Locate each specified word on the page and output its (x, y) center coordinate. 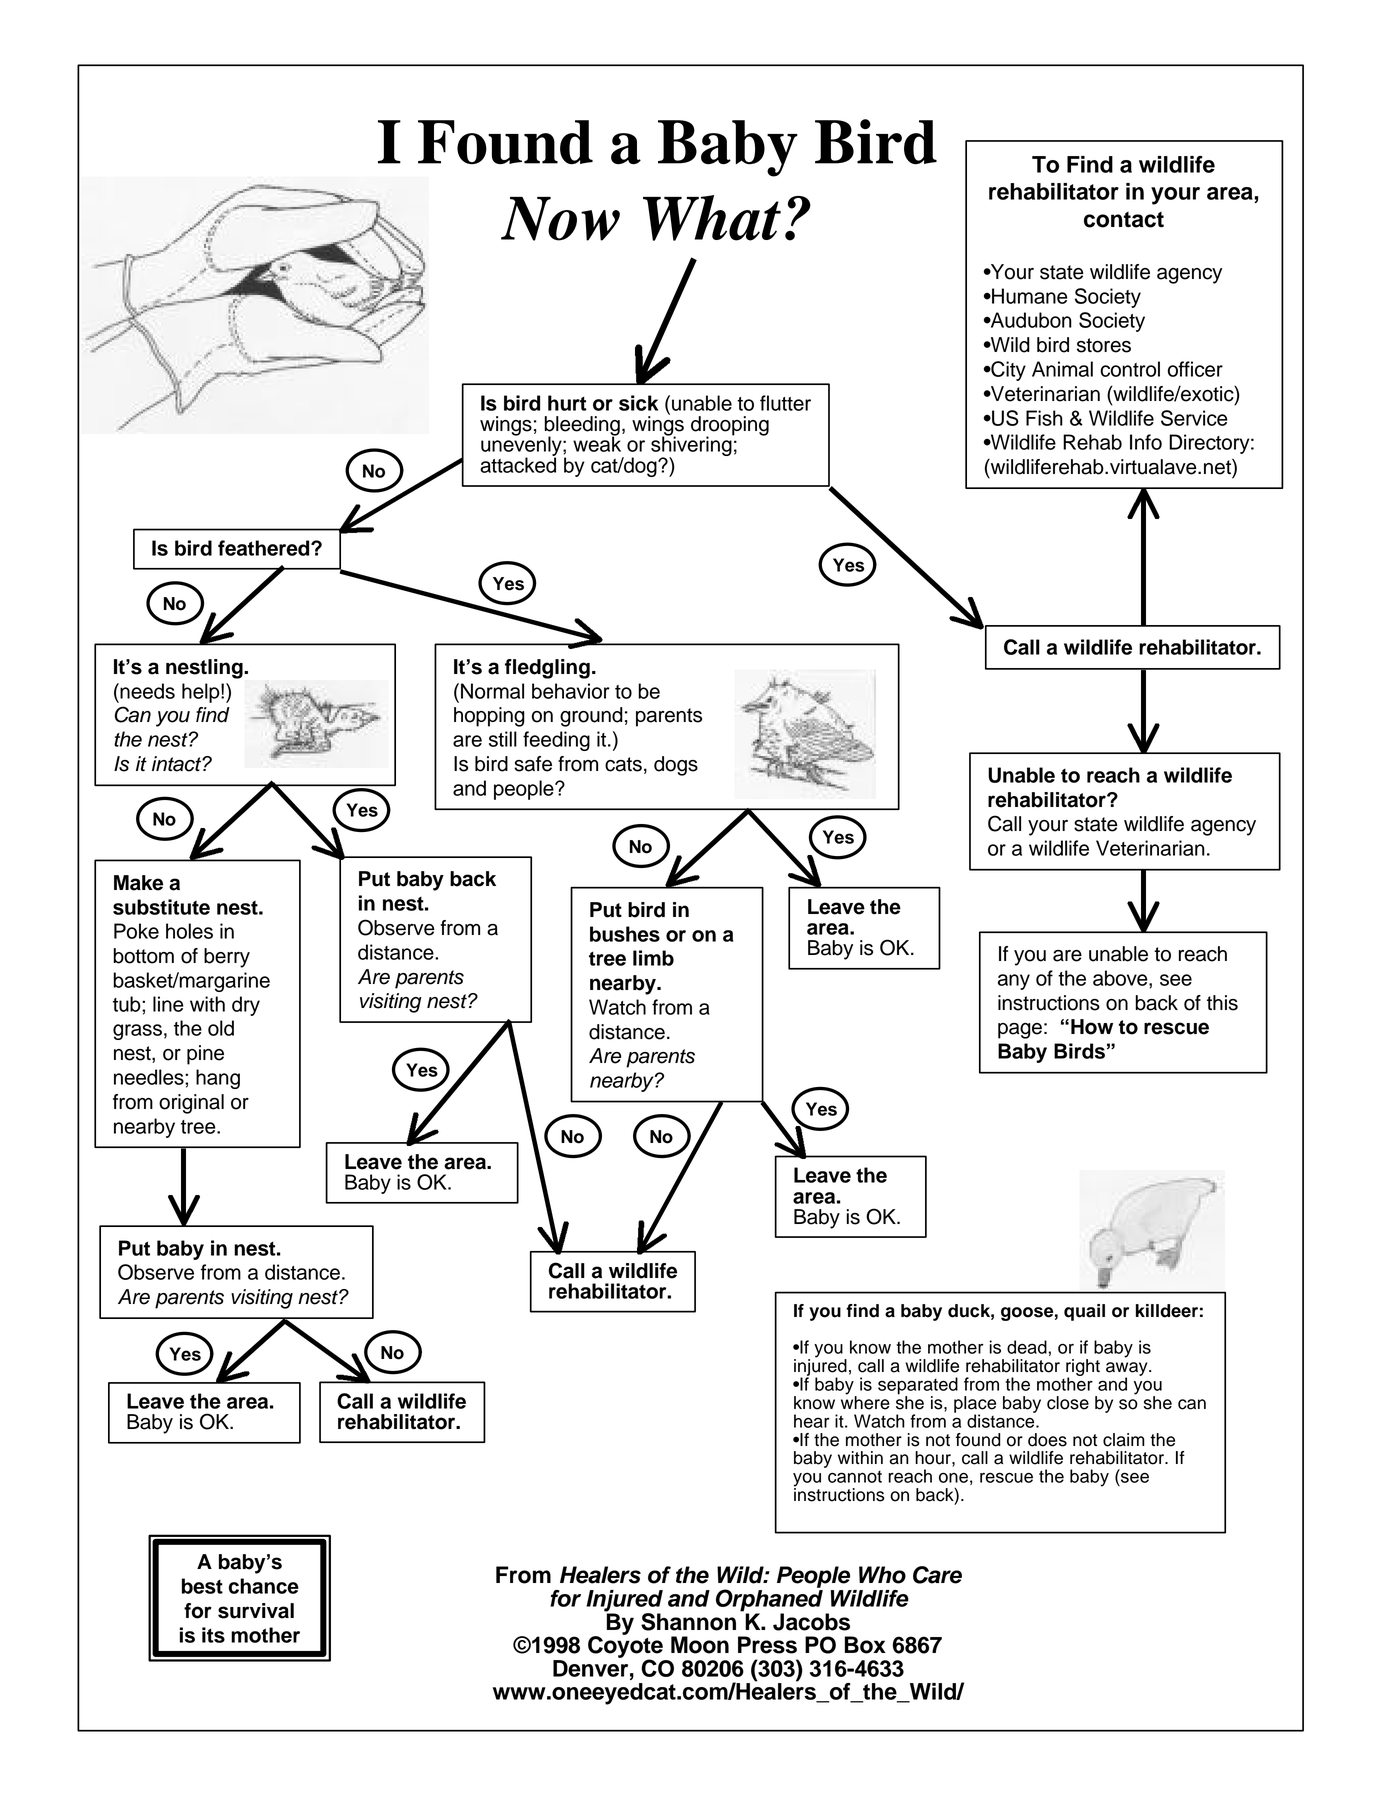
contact (1124, 220)
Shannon (688, 1622)
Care (937, 1575)
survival (256, 1611)
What (712, 218)
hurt (567, 403)
